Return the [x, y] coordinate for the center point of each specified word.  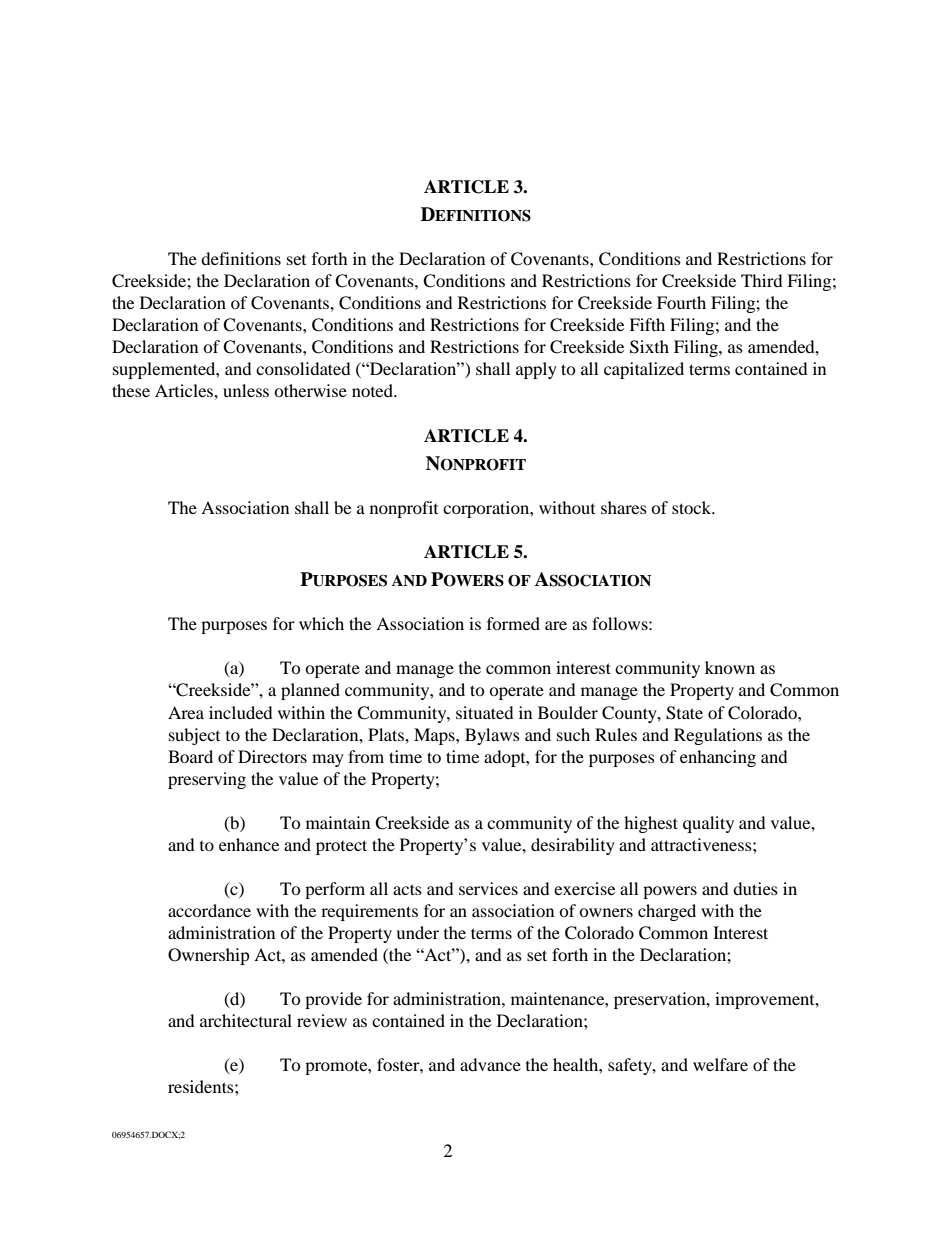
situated [485, 712]
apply [536, 370]
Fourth [681, 302]
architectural [246, 1020]
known [730, 667]
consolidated [303, 368]
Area [186, 712]
